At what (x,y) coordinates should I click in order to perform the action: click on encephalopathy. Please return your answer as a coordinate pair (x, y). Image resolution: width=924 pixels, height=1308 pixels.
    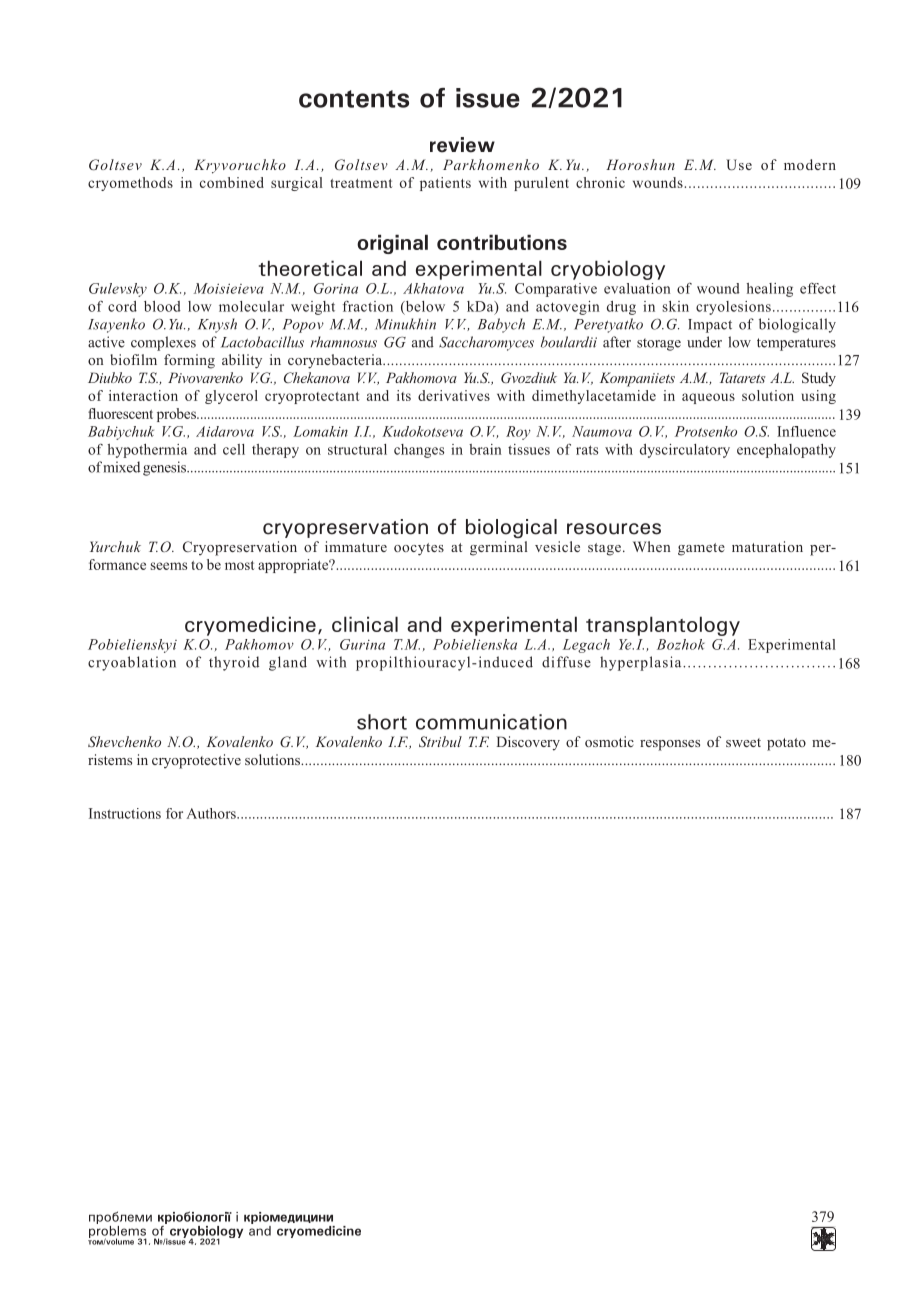
    Looking at the image, I should click on (786, 451).
